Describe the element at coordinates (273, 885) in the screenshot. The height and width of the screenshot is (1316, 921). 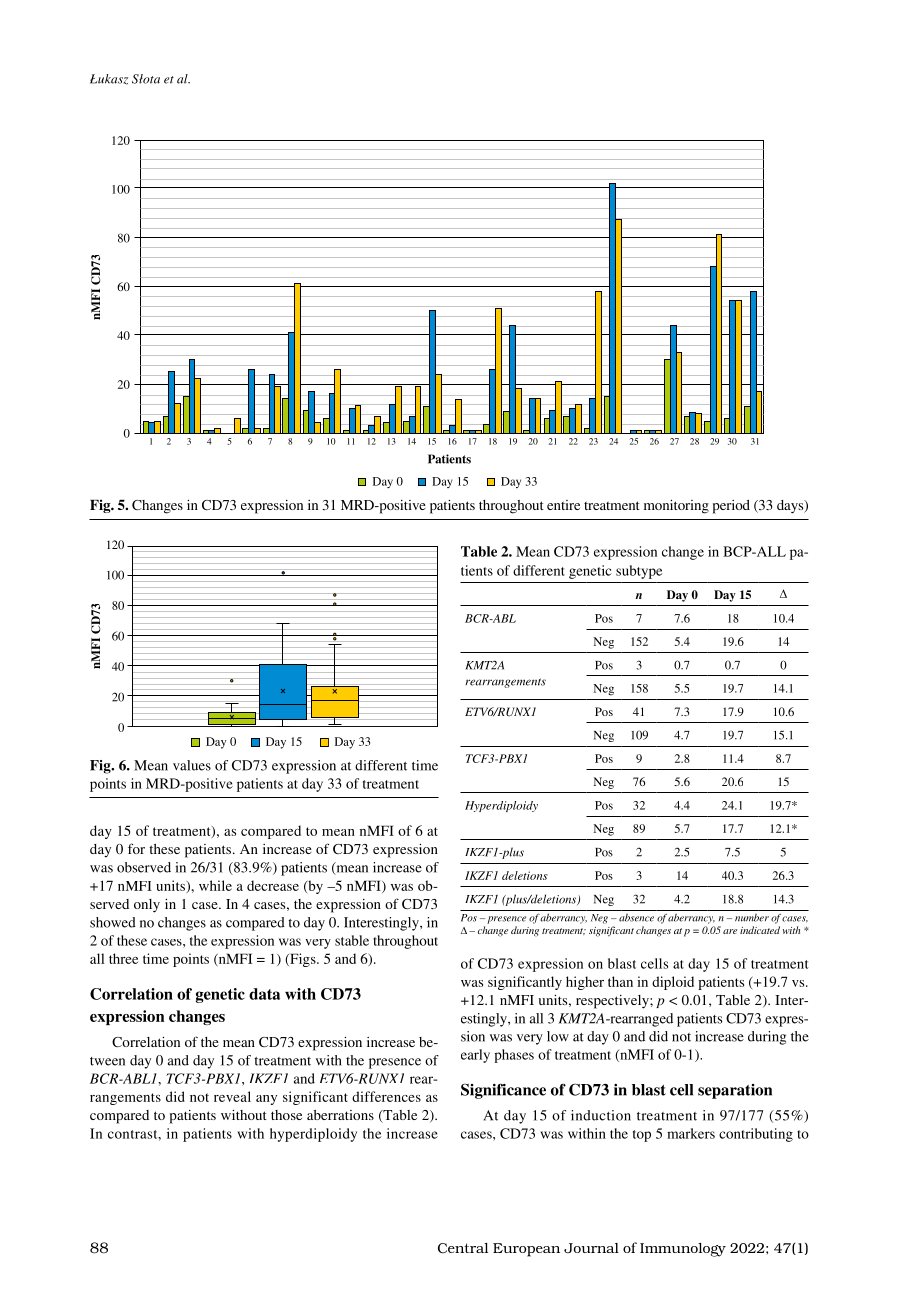
I see `decrease` at that location.
